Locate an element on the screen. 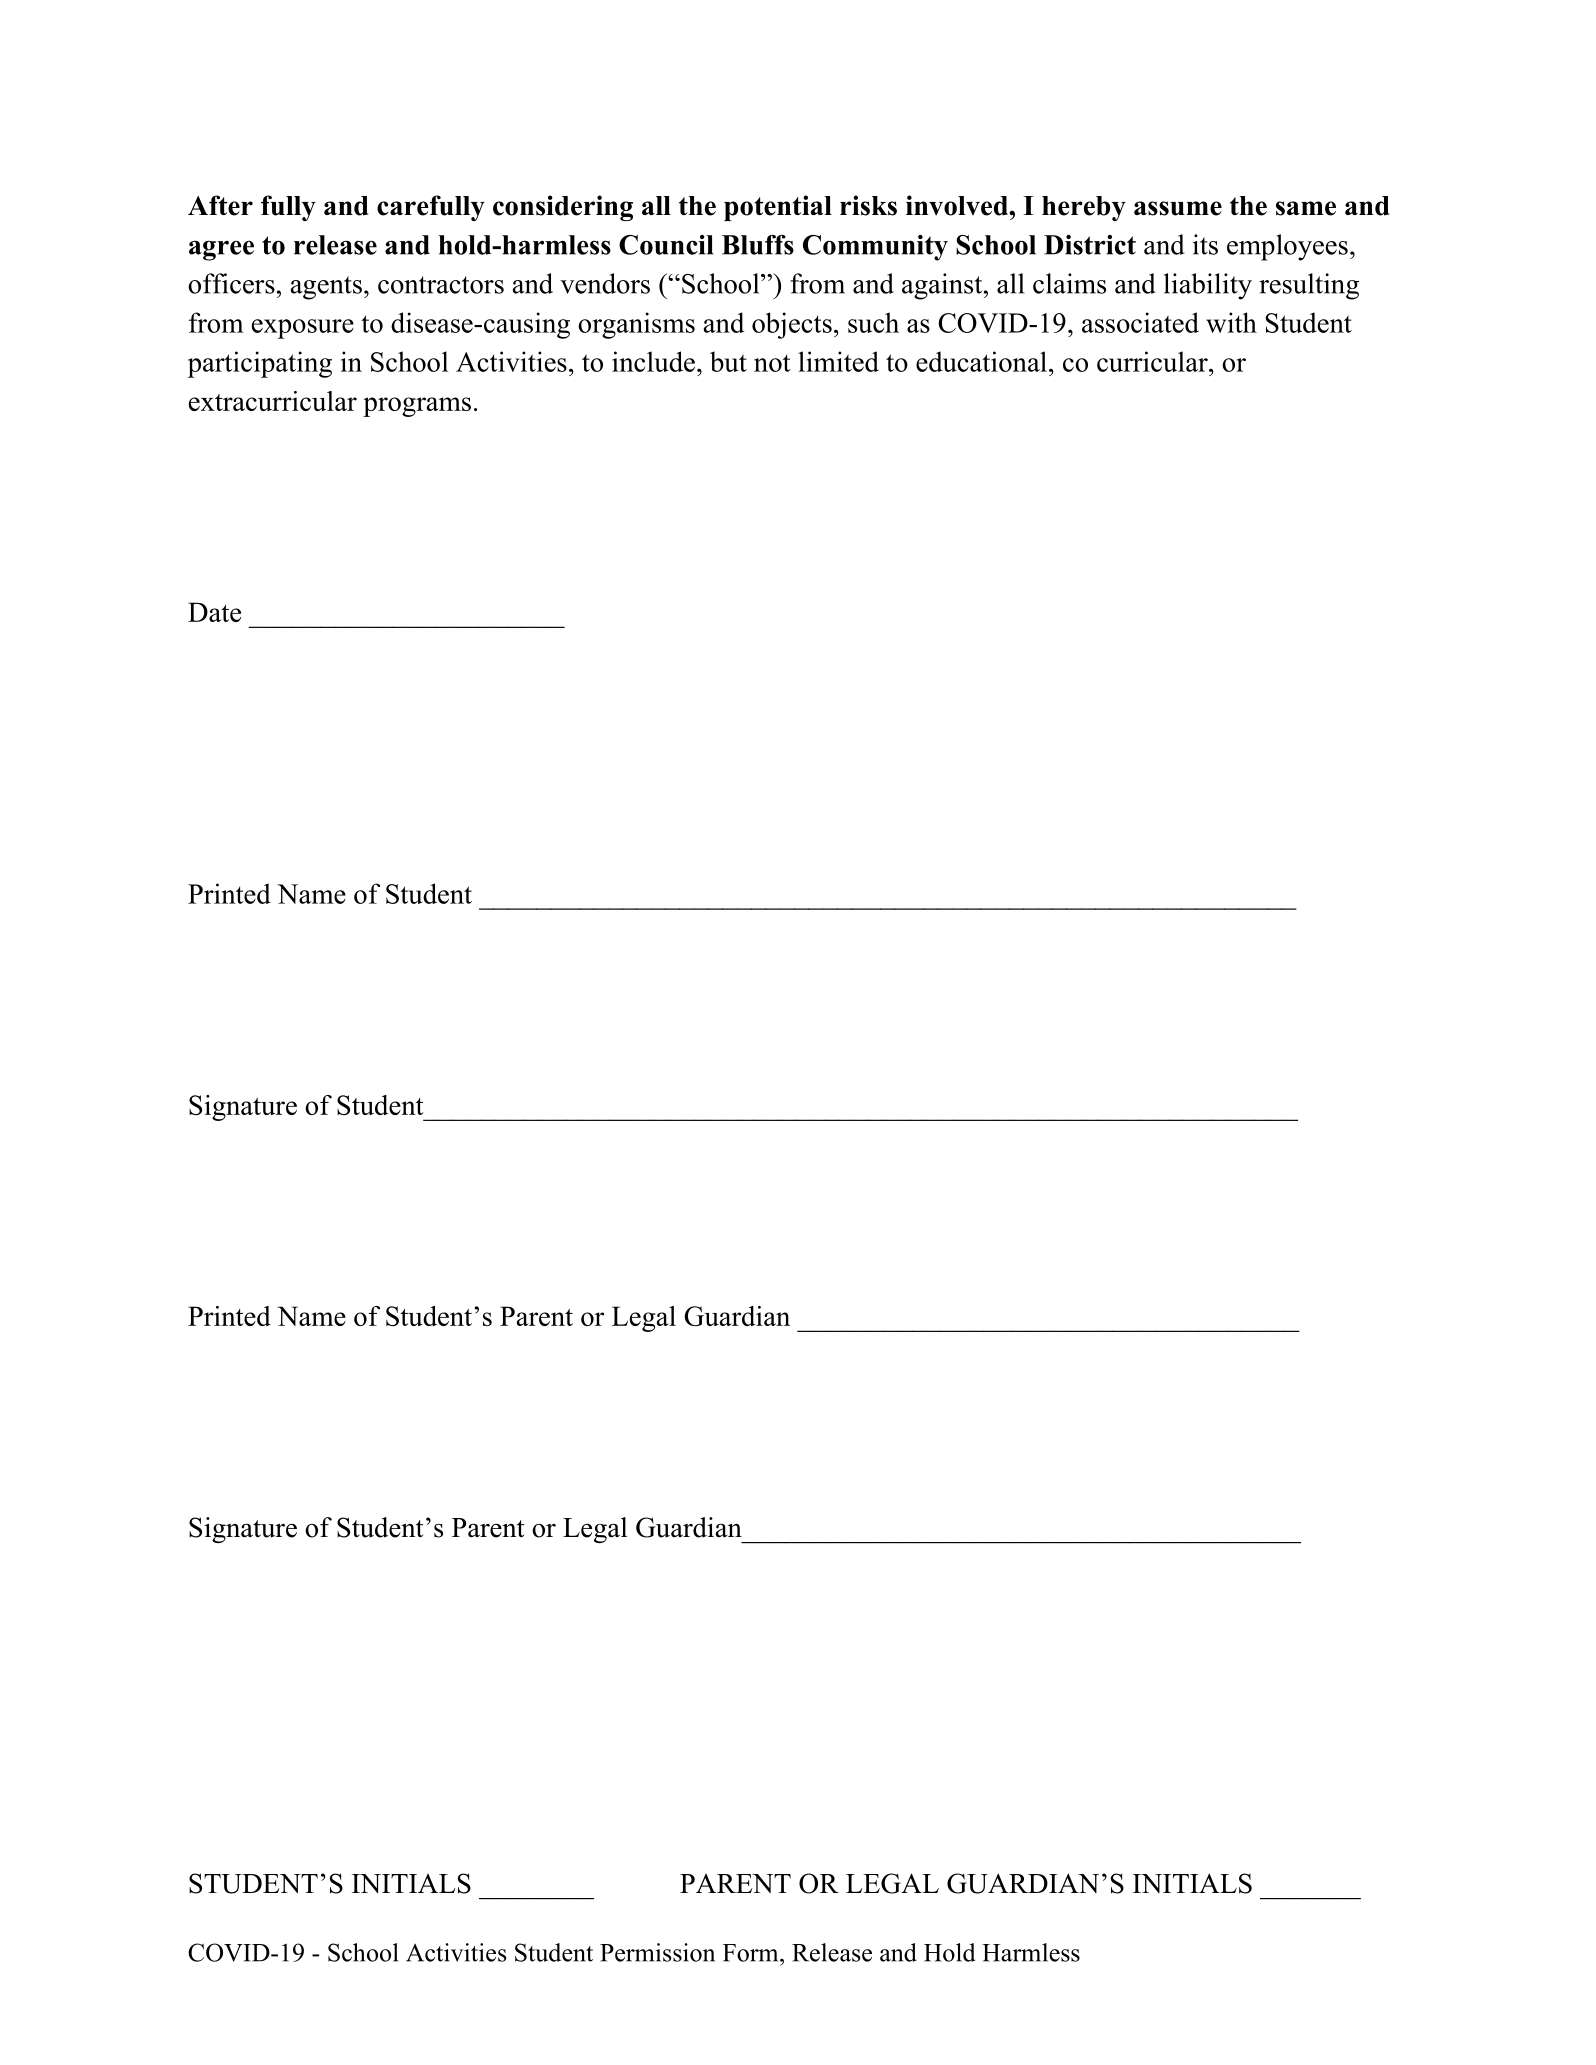  agents is located at coordinates (326, 288).
